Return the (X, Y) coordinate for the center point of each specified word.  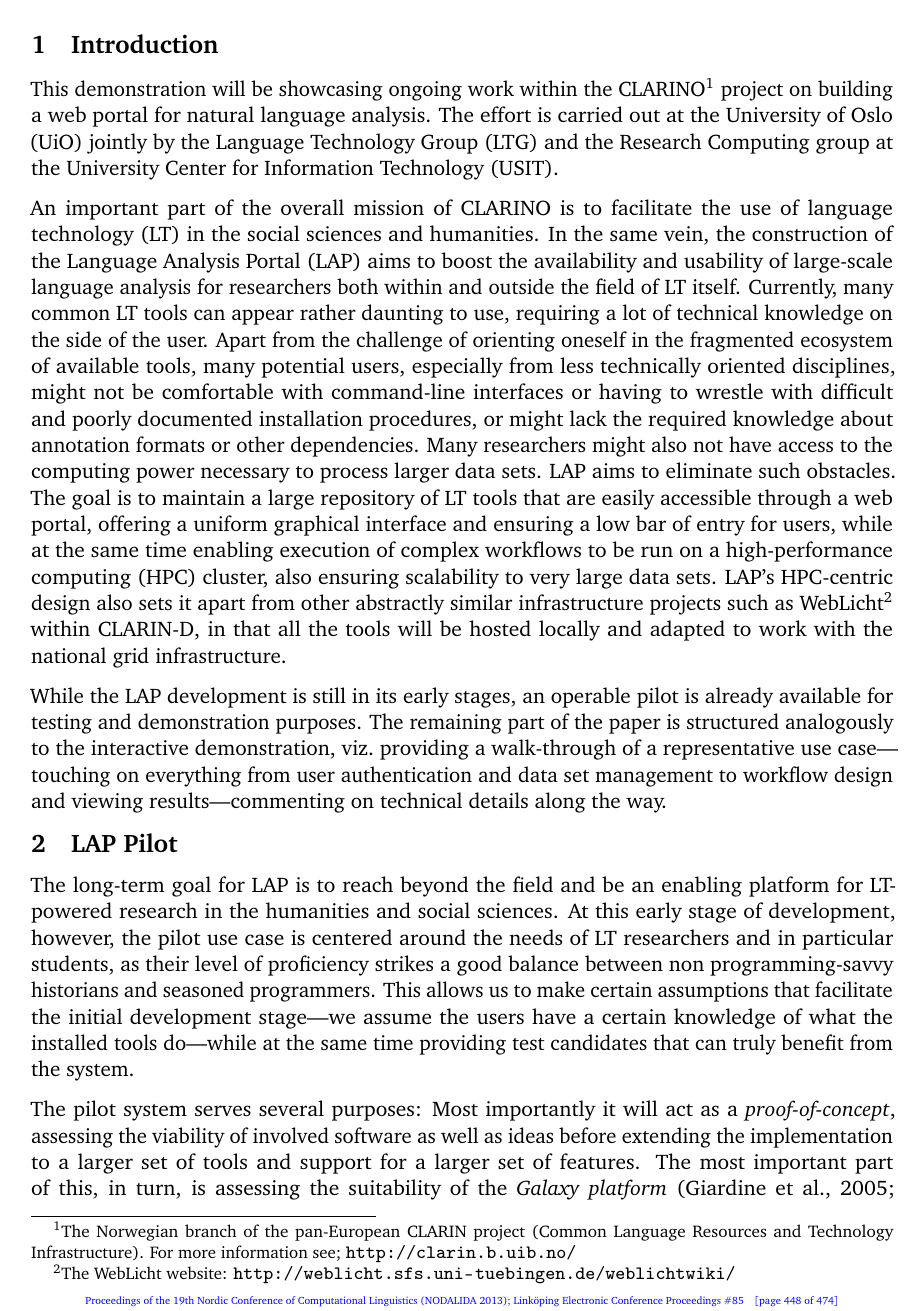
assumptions (713, 992)
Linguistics (393, 1301)
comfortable (217, 391)
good (479, 965)
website (195, 1272)
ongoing (425, 91)
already (739, 697)
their (167, 963)
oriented (746, 365)
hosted (500, 628)
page (769, 1302)
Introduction (144, 43)
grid (131, 657)
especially (457, 367)
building (855, 90)
